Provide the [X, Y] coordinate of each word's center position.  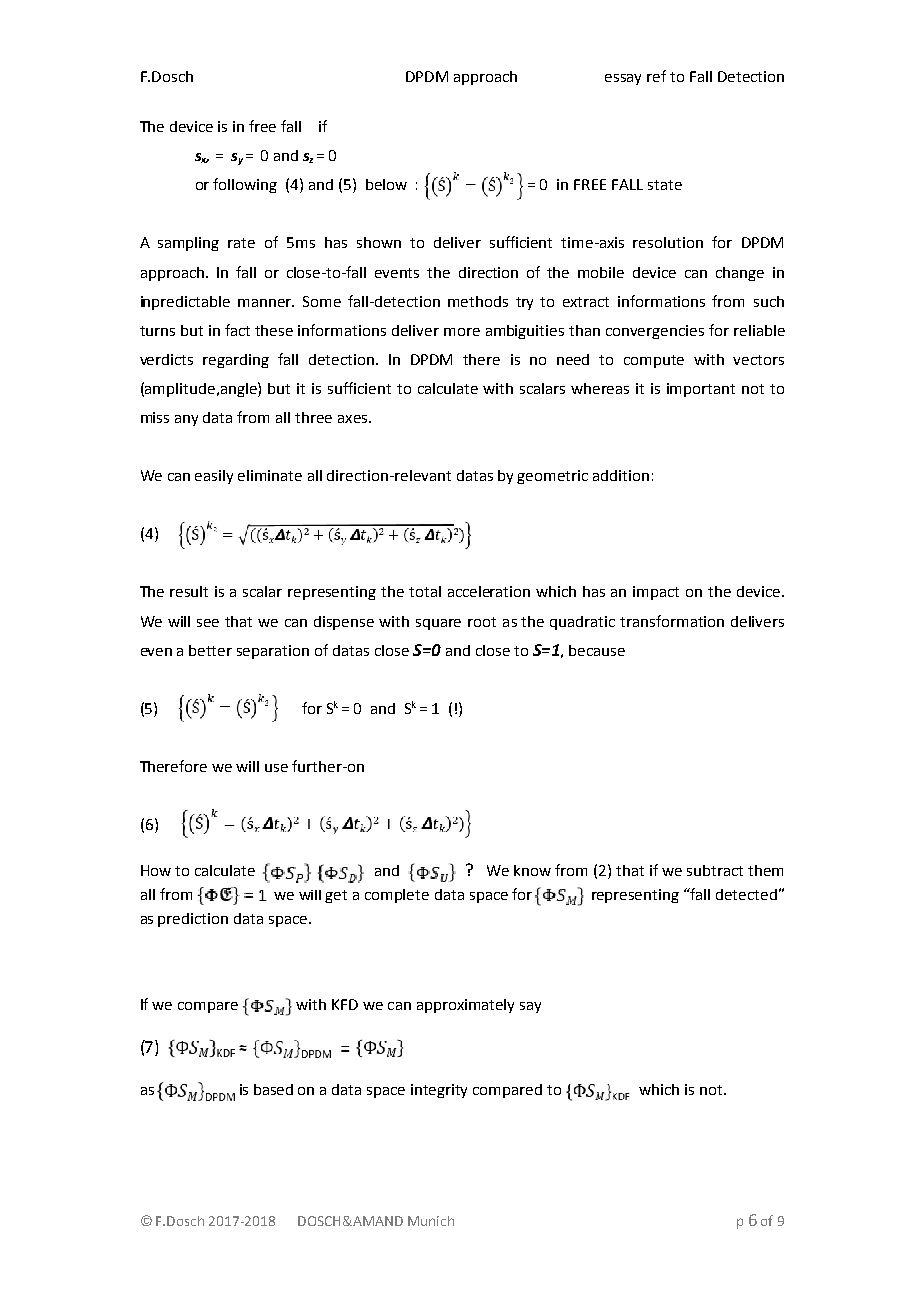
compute [654, 361]
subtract [715, 870]
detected [746, 894]
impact [656, 593]
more [462, 332]
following [245, 185]
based [273, 1089]
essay [623, 79]
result [189, 591]
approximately [465, 1006]
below [386, 184]
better [210, 650]
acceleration [489, 591]
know [532, 870]
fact [237, 330]
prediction [193, 920]
